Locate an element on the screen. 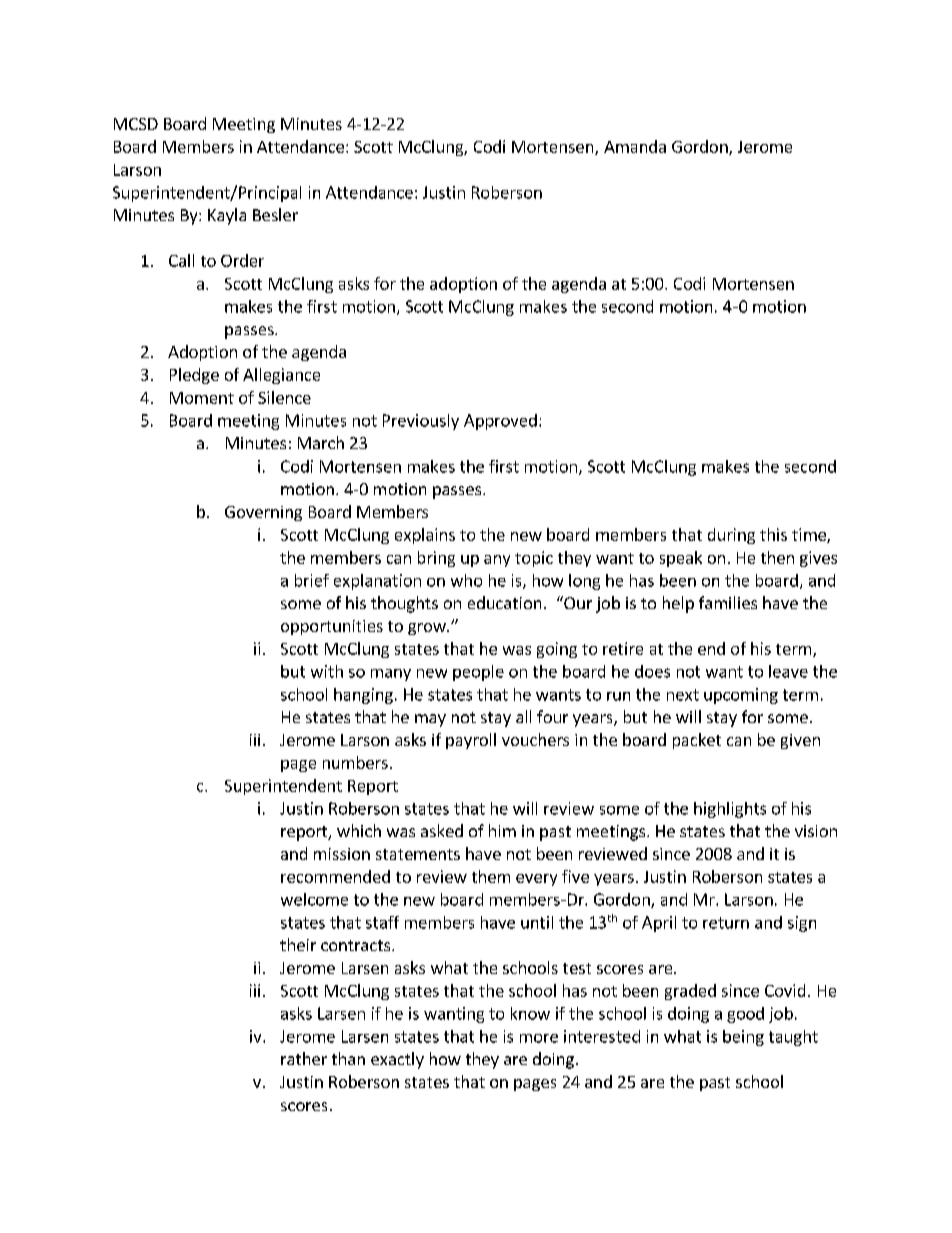 The image size is (952, 1233). education is located at coordinates (504, 602).
